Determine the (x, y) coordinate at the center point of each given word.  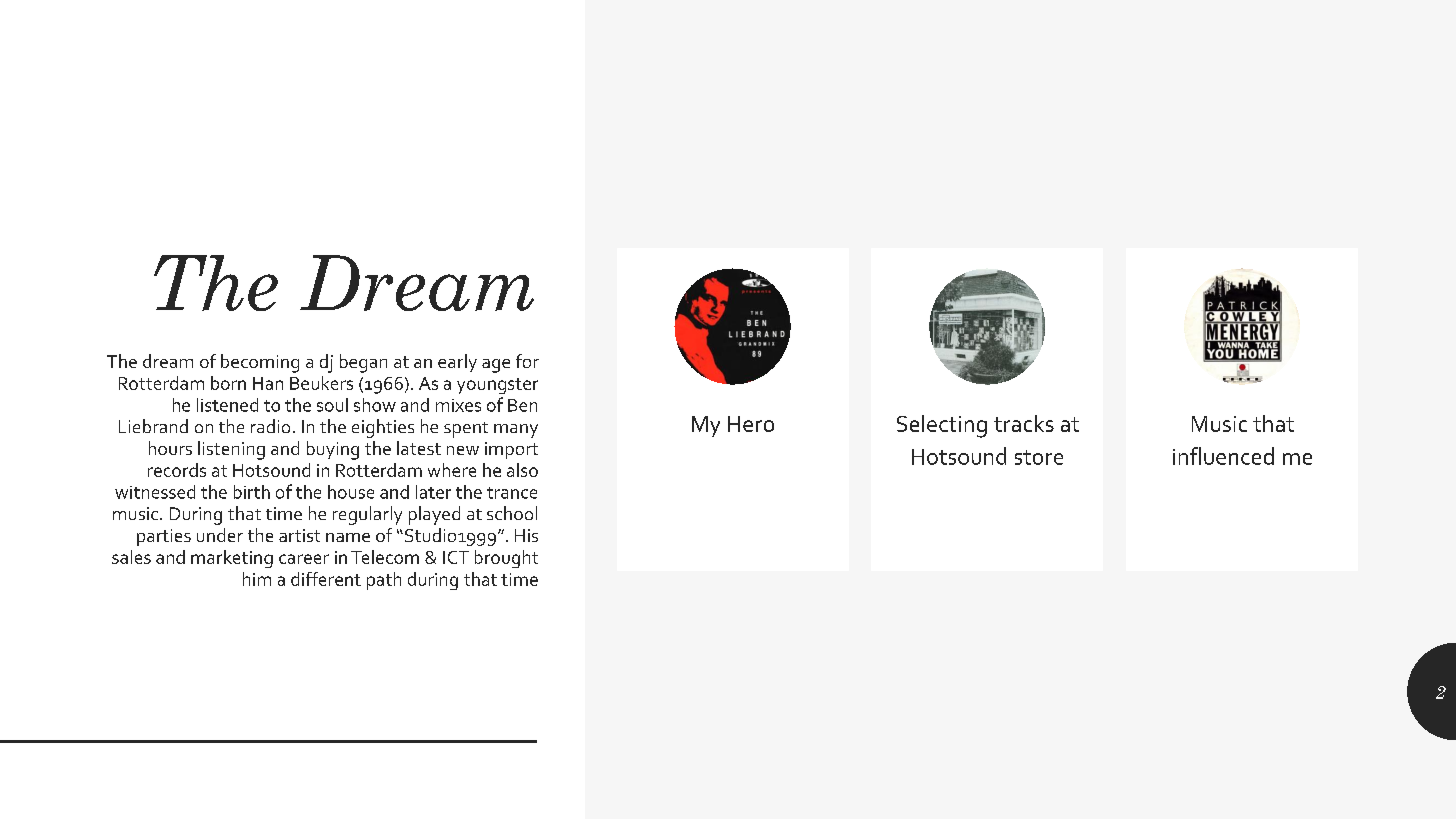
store (1039, 457)
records (177, 470)
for (527, 361)
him (257, 579)
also (522, 470)
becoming (260, 363)
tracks (1024, 423)
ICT (456, 557)
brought (506, 559)
